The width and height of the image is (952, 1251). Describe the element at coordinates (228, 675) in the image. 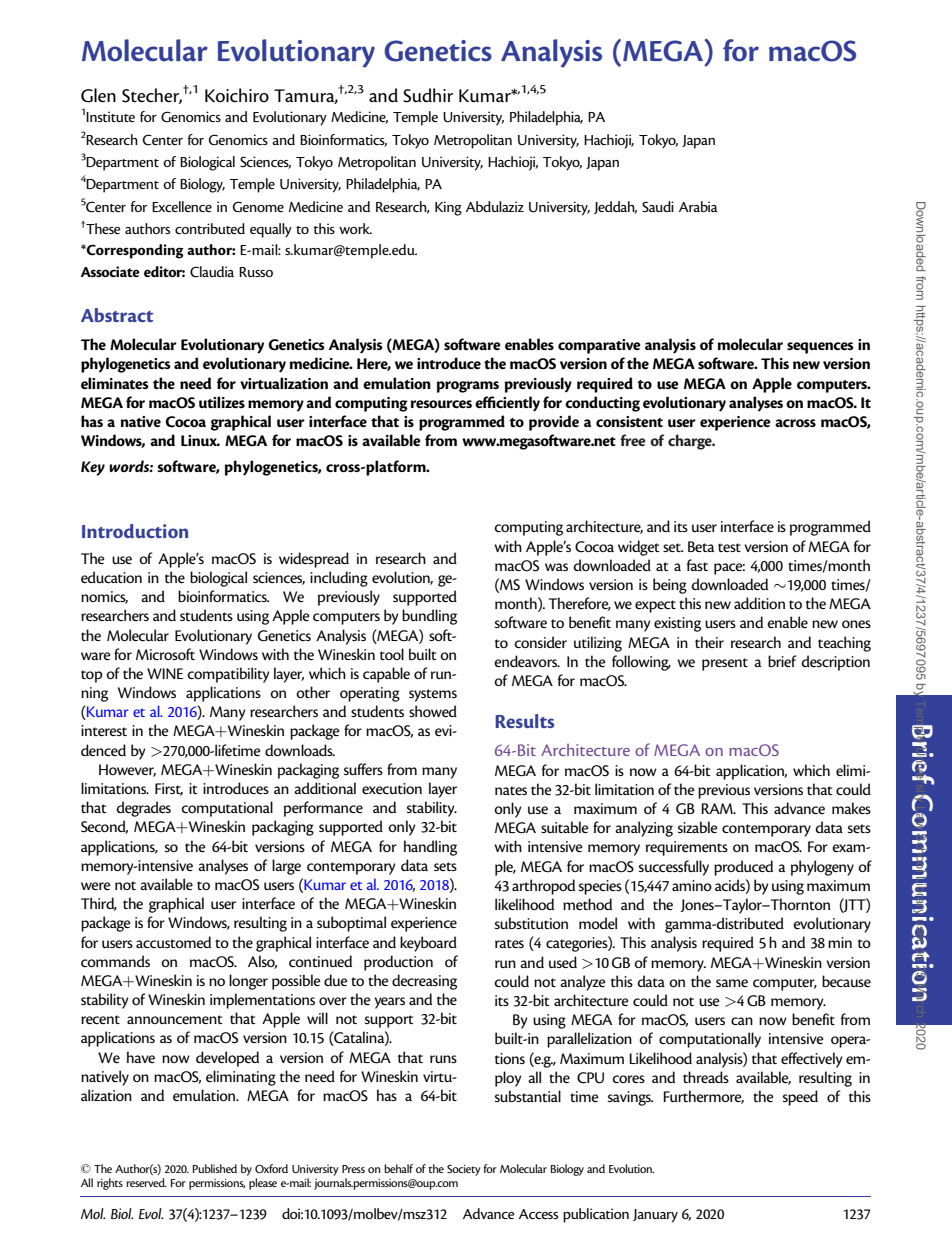

I see `compatibility` at that location.
